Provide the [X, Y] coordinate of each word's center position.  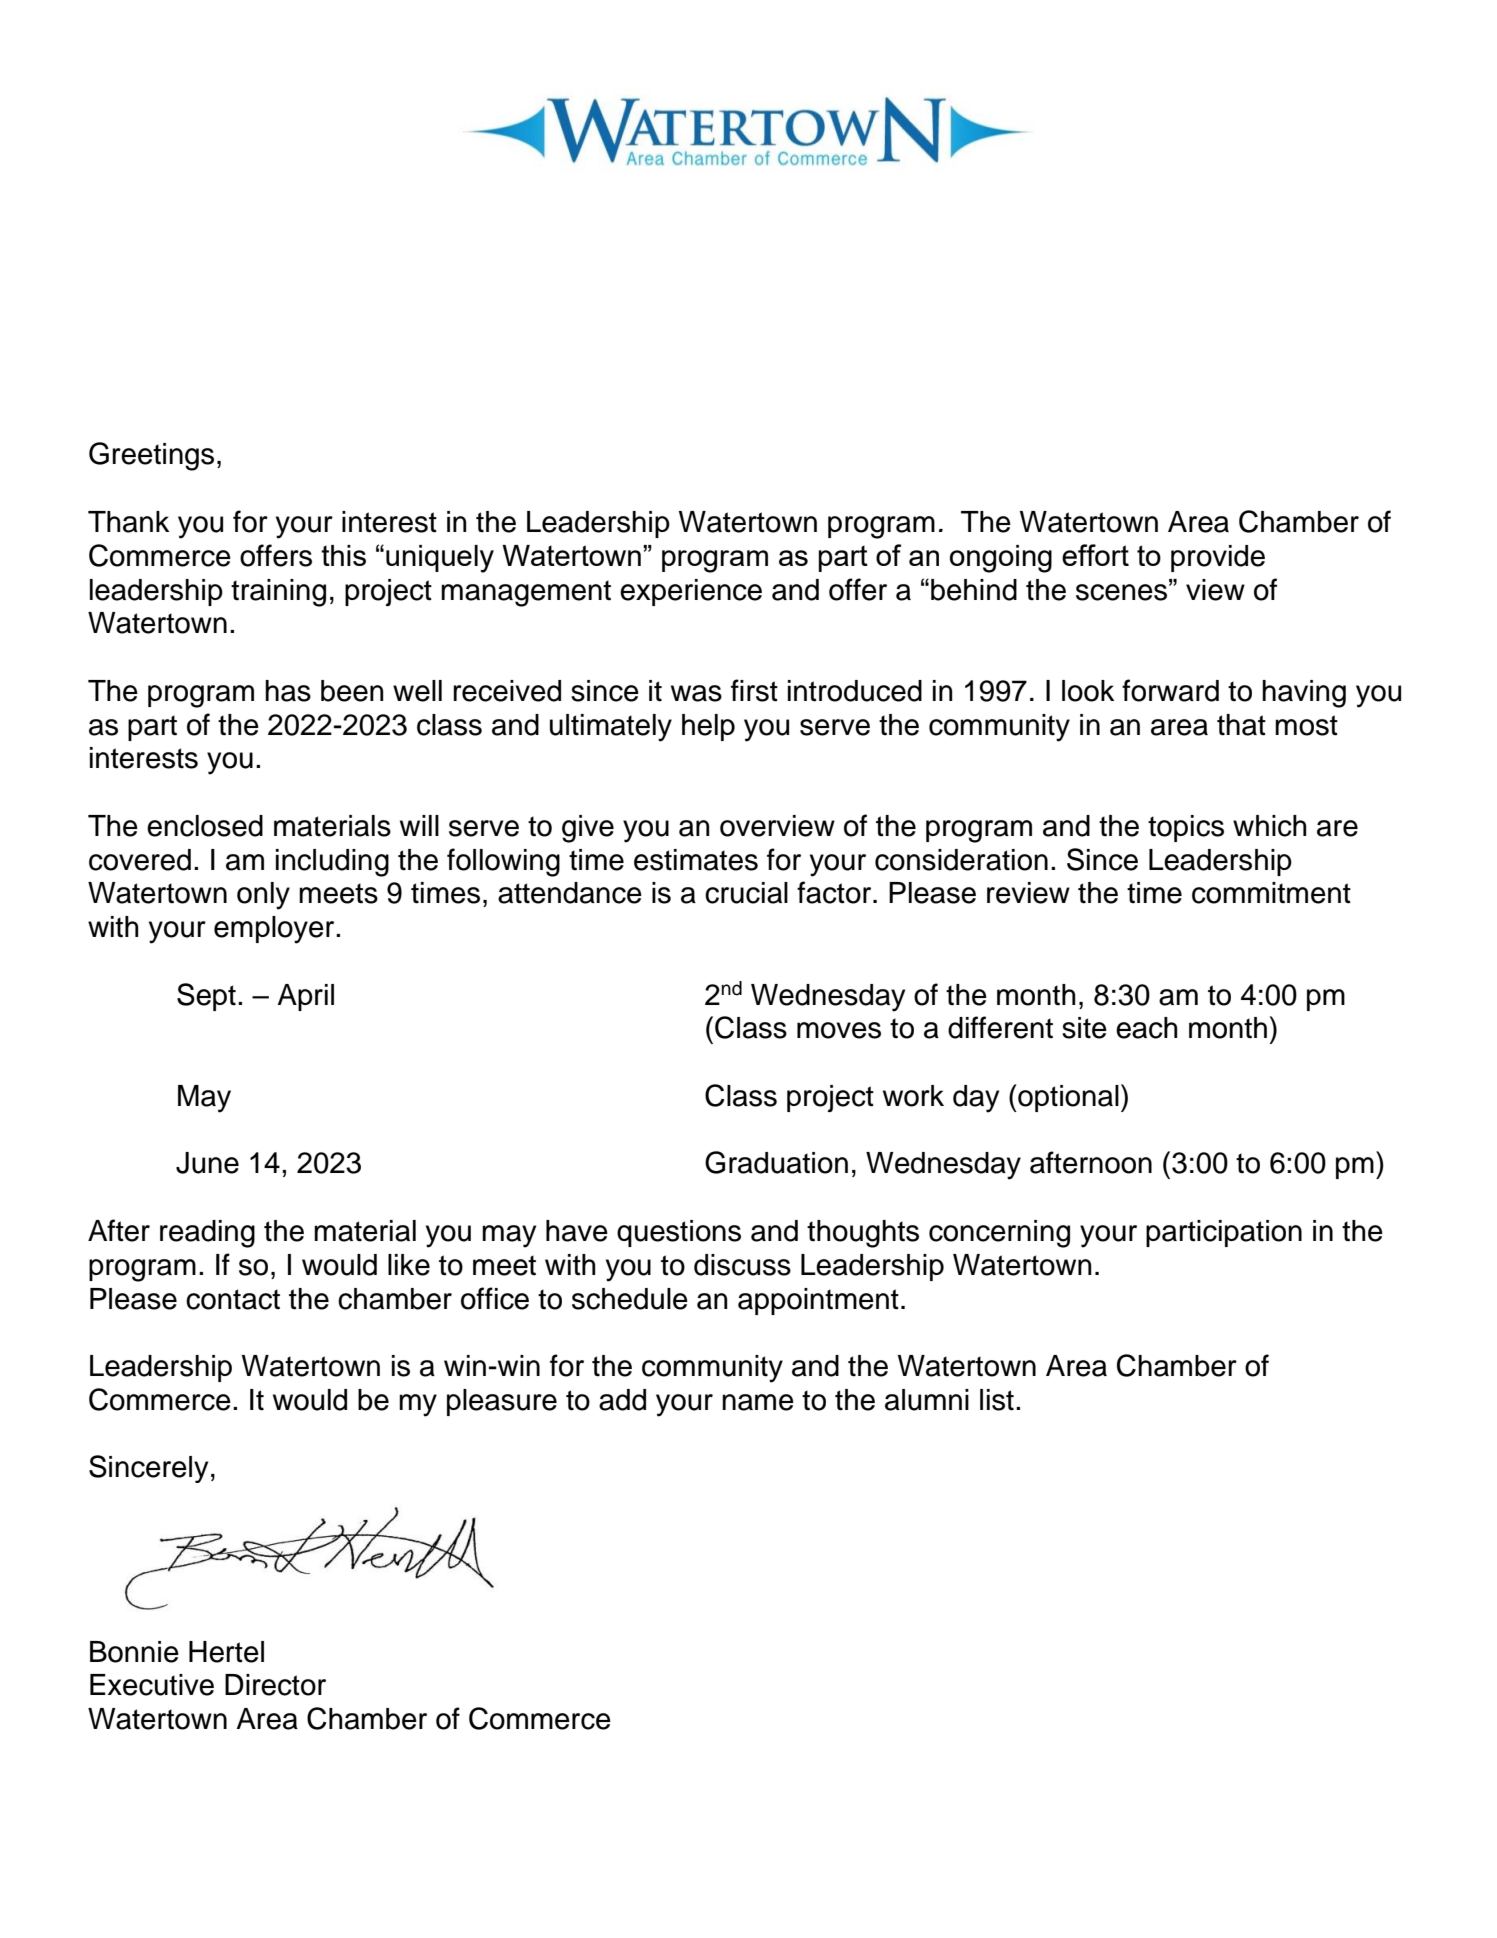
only [263, 896]
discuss [742, 1265]
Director [275, 1685]
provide [1218, 558]
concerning [999, 1234]
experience [691, 592]
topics [1186, 828]
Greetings [151, 456]
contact [233, 1299]
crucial [746, 893]
